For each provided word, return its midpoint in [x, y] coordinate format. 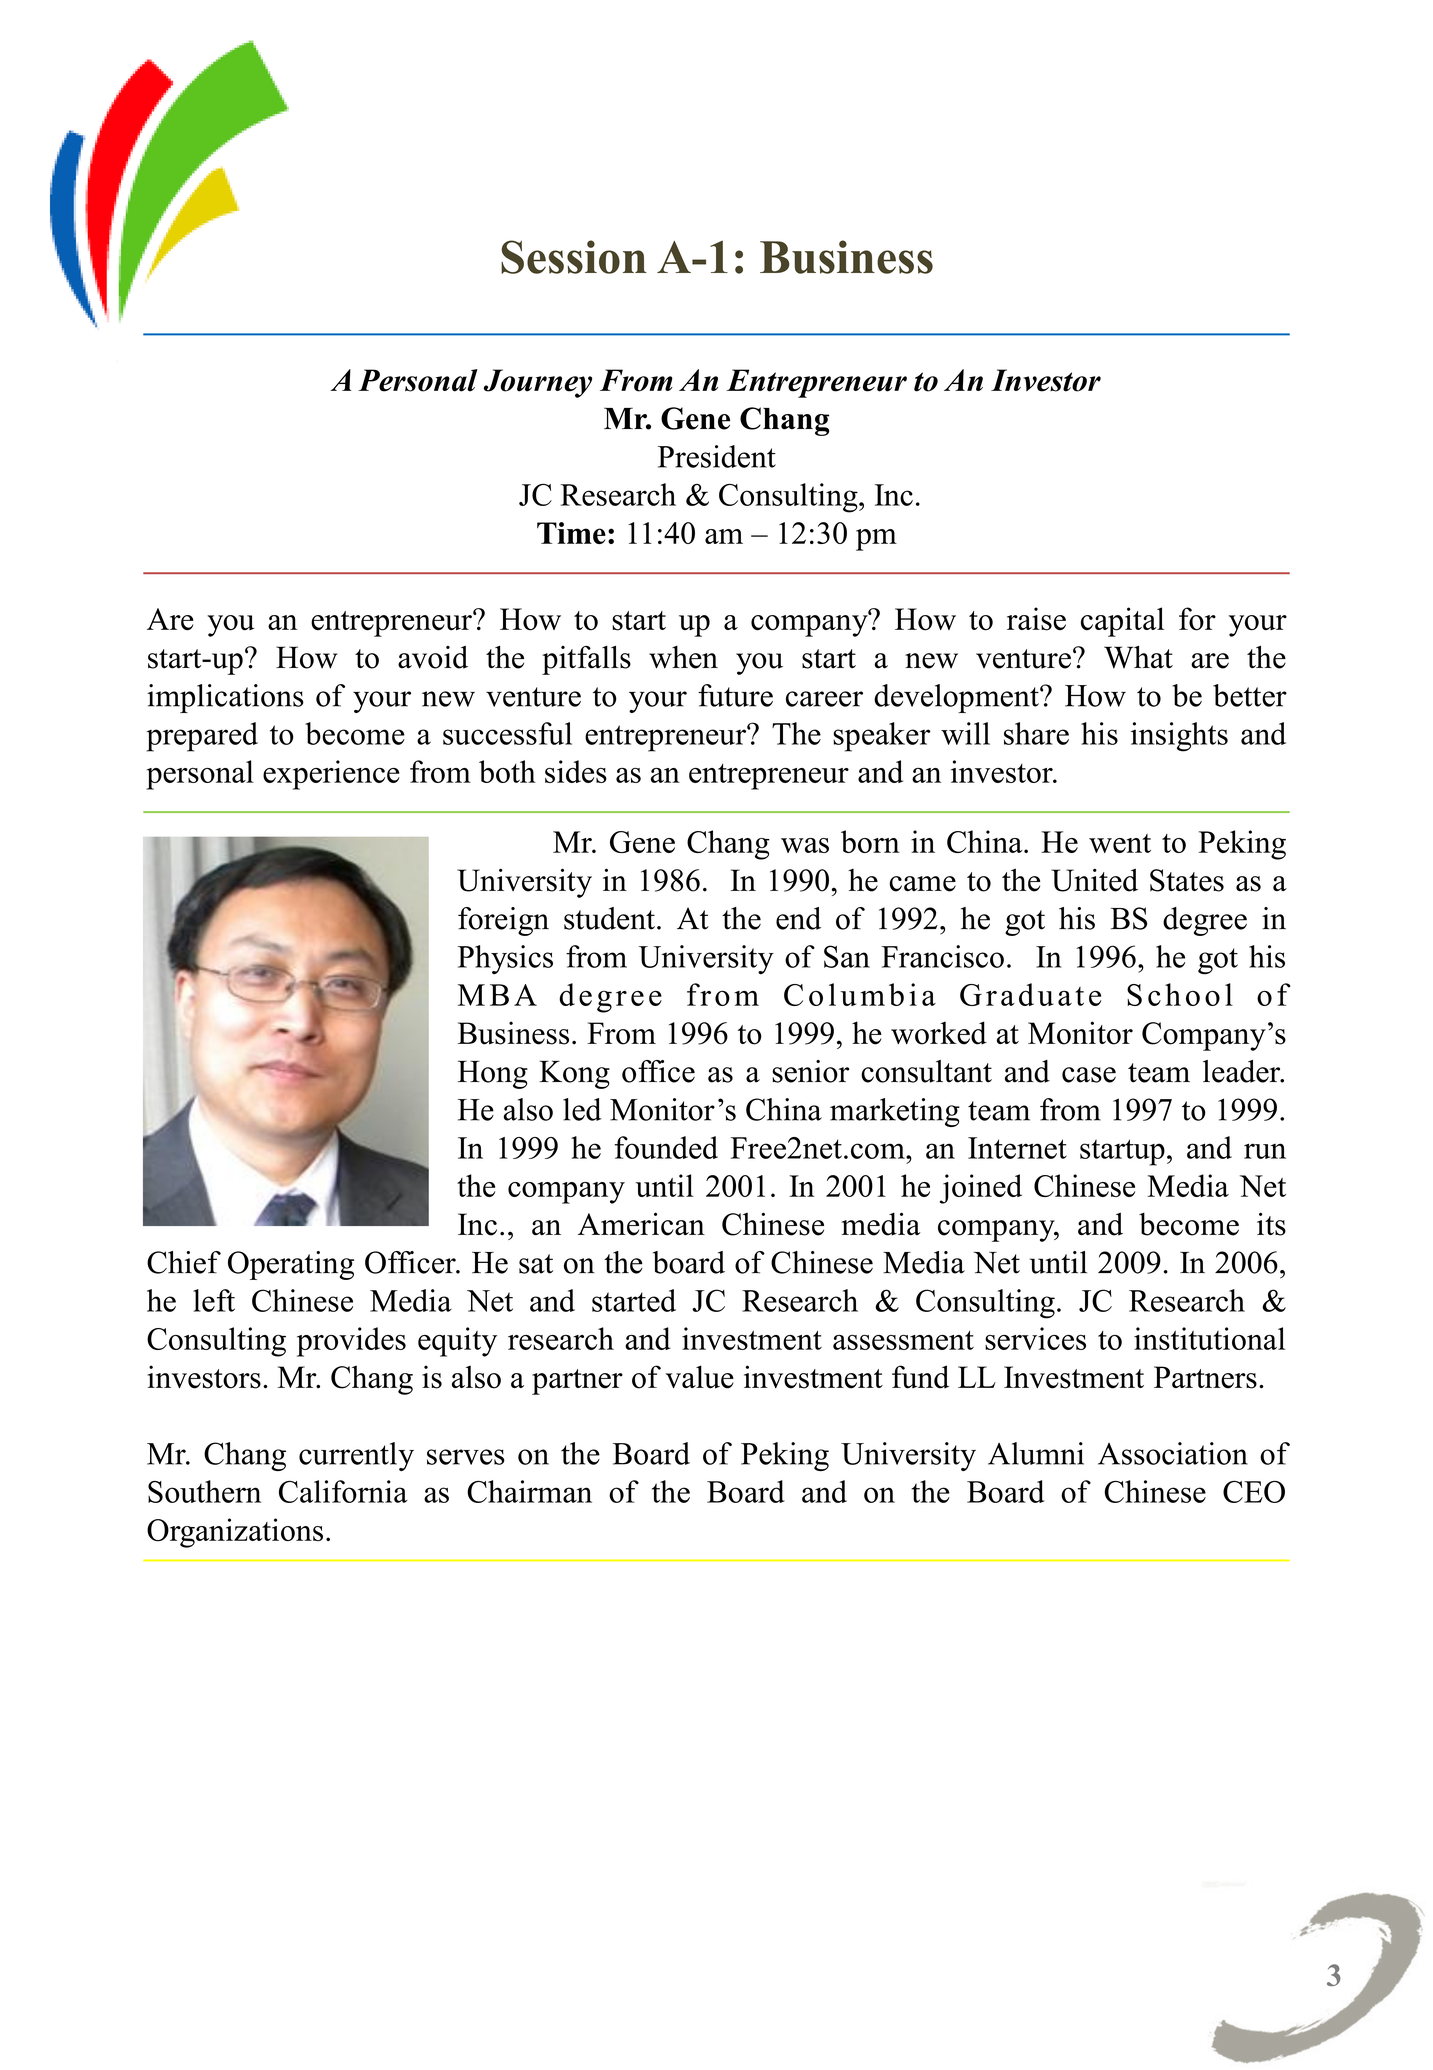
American [641, 1224]
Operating [291, 1265]
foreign [503, 921]
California [343, 1491]
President [717, 456]
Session [574, 257]
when [683, 657]
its [1271, 1224]
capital [1122, 622]
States [1187, 880]
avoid [433, 657]
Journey [538, 383]
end [798, 918]
